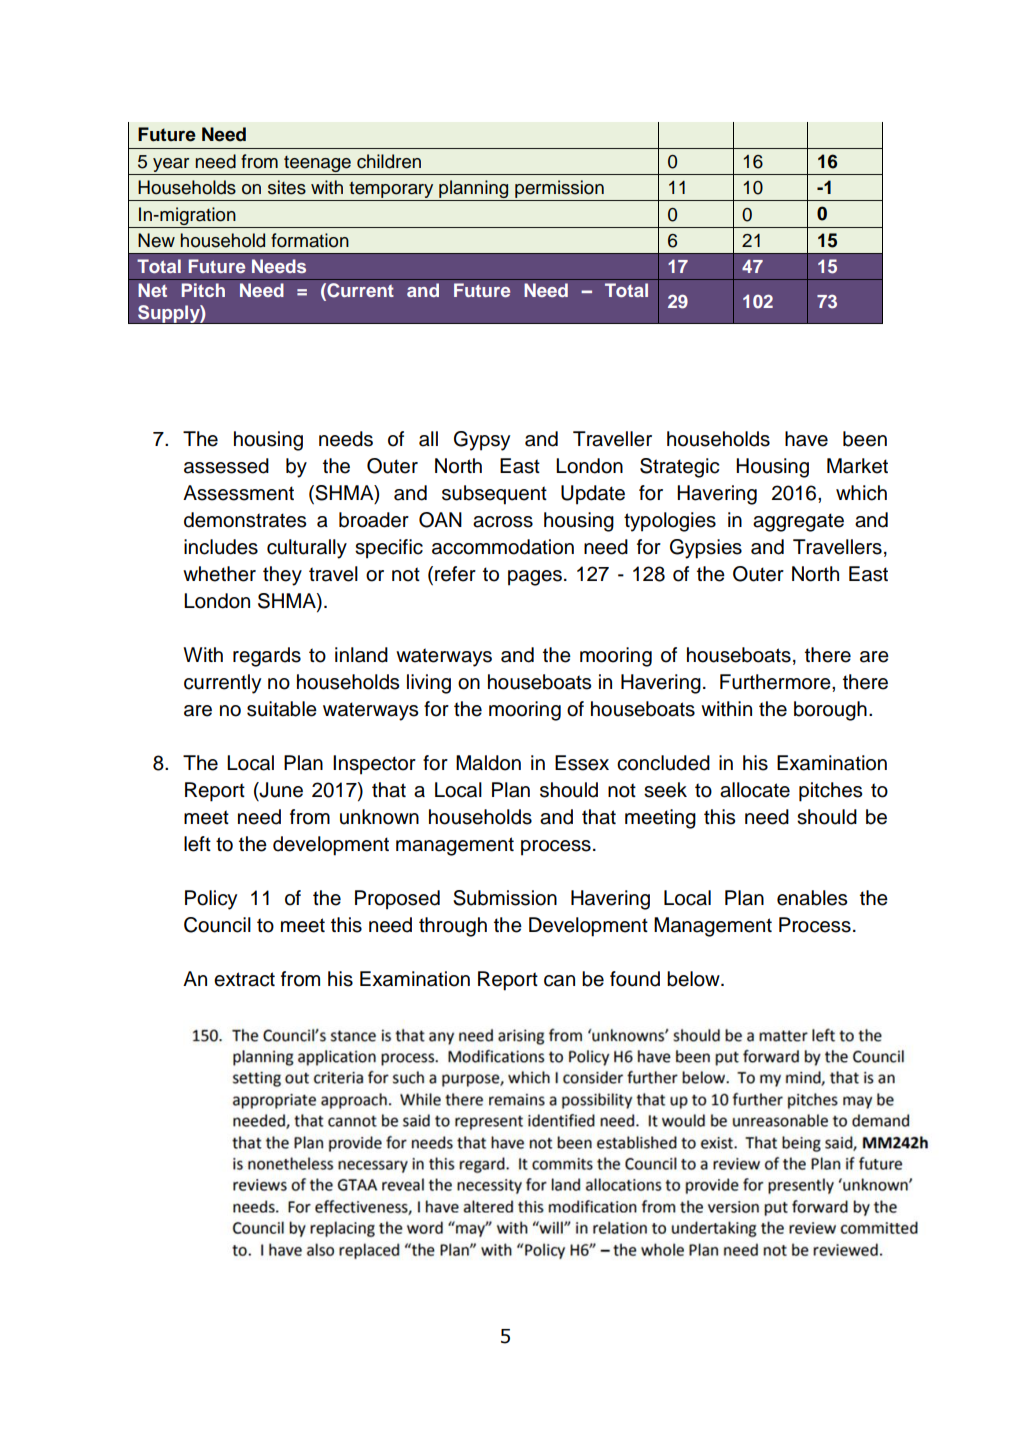 This screenshot has width=1011, height=1430. I want to click on Maldon, so click(488, 763).
